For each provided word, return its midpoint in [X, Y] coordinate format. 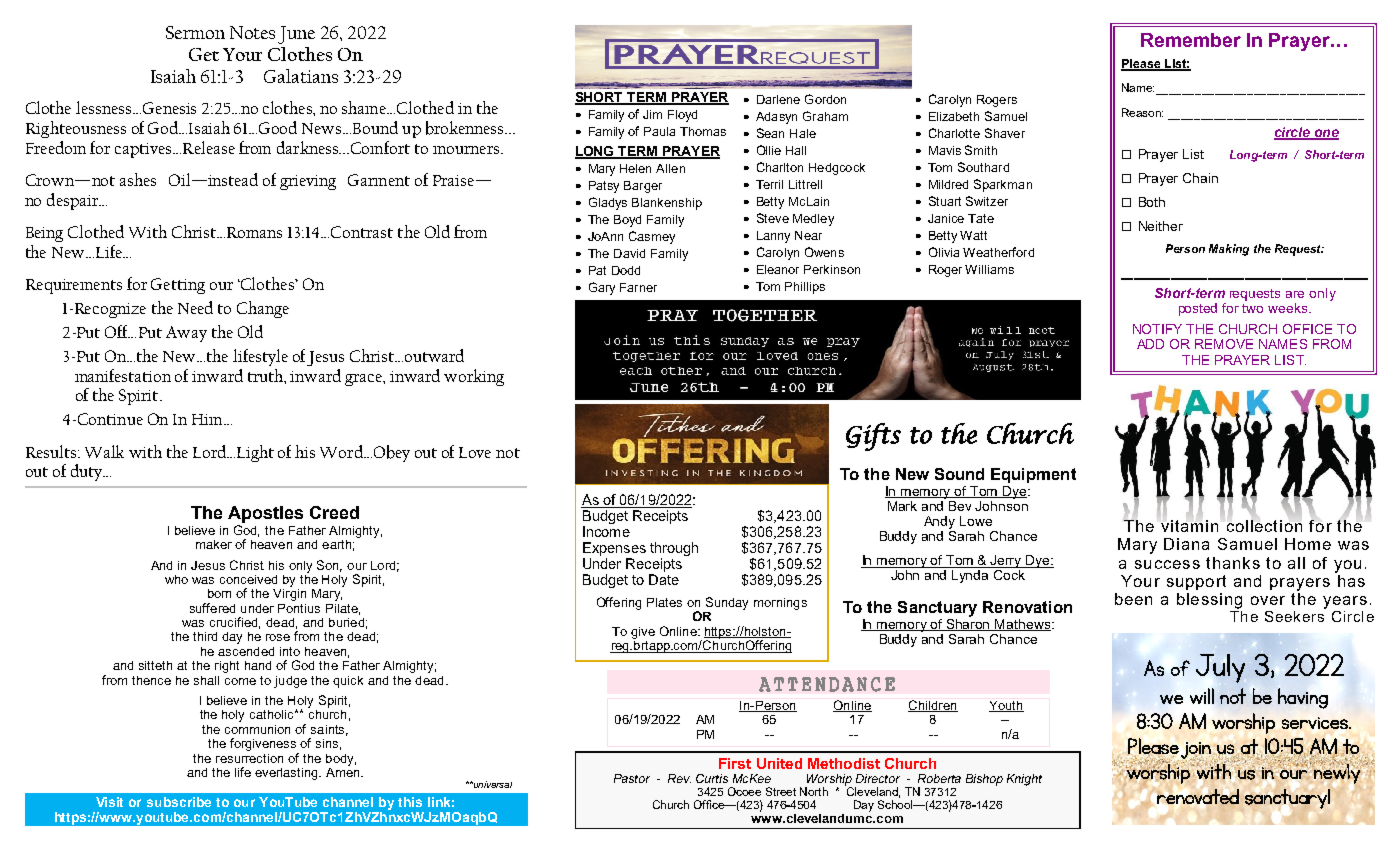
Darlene [778, 99]
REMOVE [1224, 344]
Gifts [873, 437]
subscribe [179, 802]
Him [208, 419]
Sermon [195, 32]
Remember [1191, 40]
